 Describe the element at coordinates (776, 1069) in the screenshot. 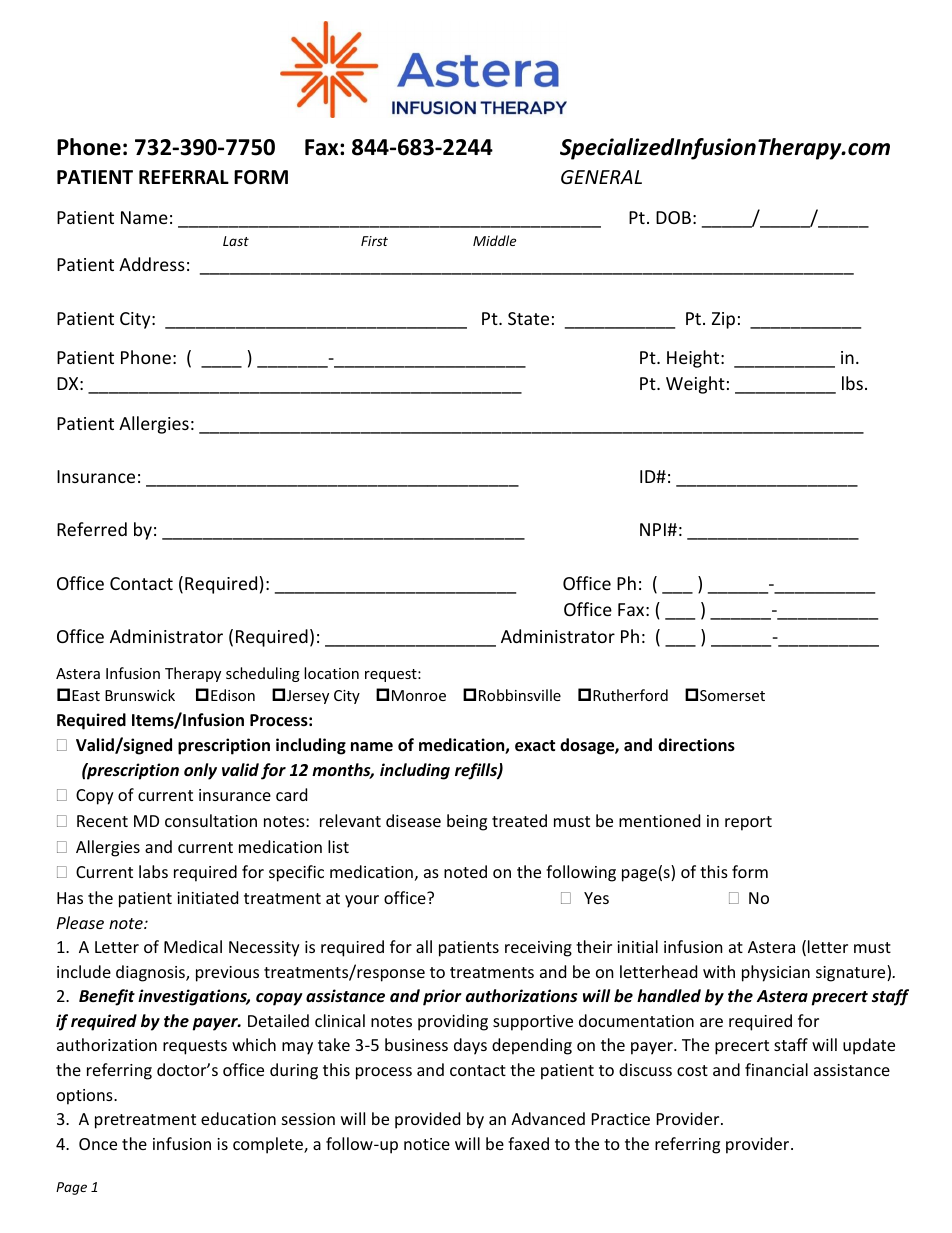

I see `financial` at that location.
